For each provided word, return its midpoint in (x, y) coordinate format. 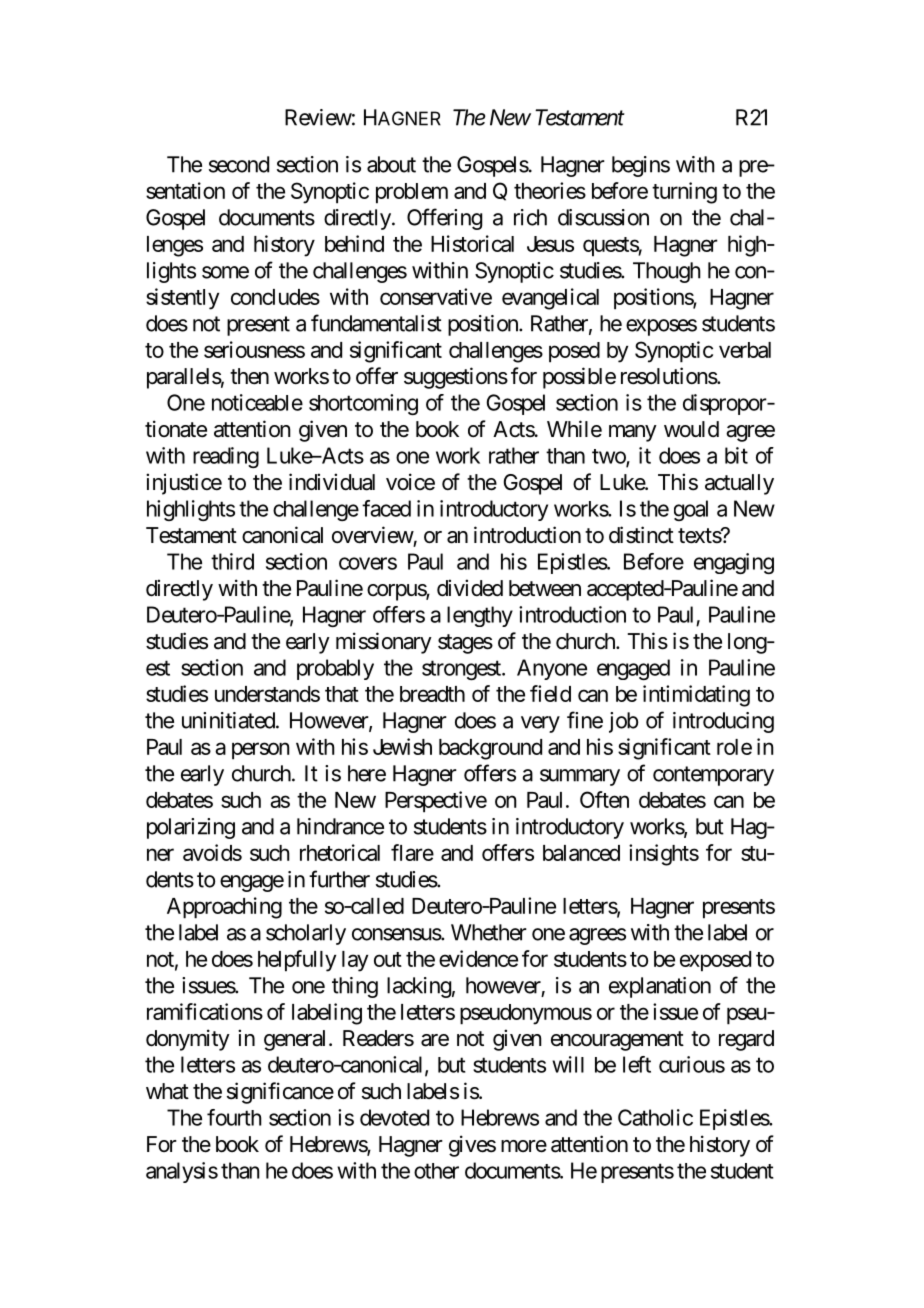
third (232, 561)
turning (684, 193)
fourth (234, 1117)
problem (412, 193)
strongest (462, 670)
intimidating (696, 696)
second (239, 164)
